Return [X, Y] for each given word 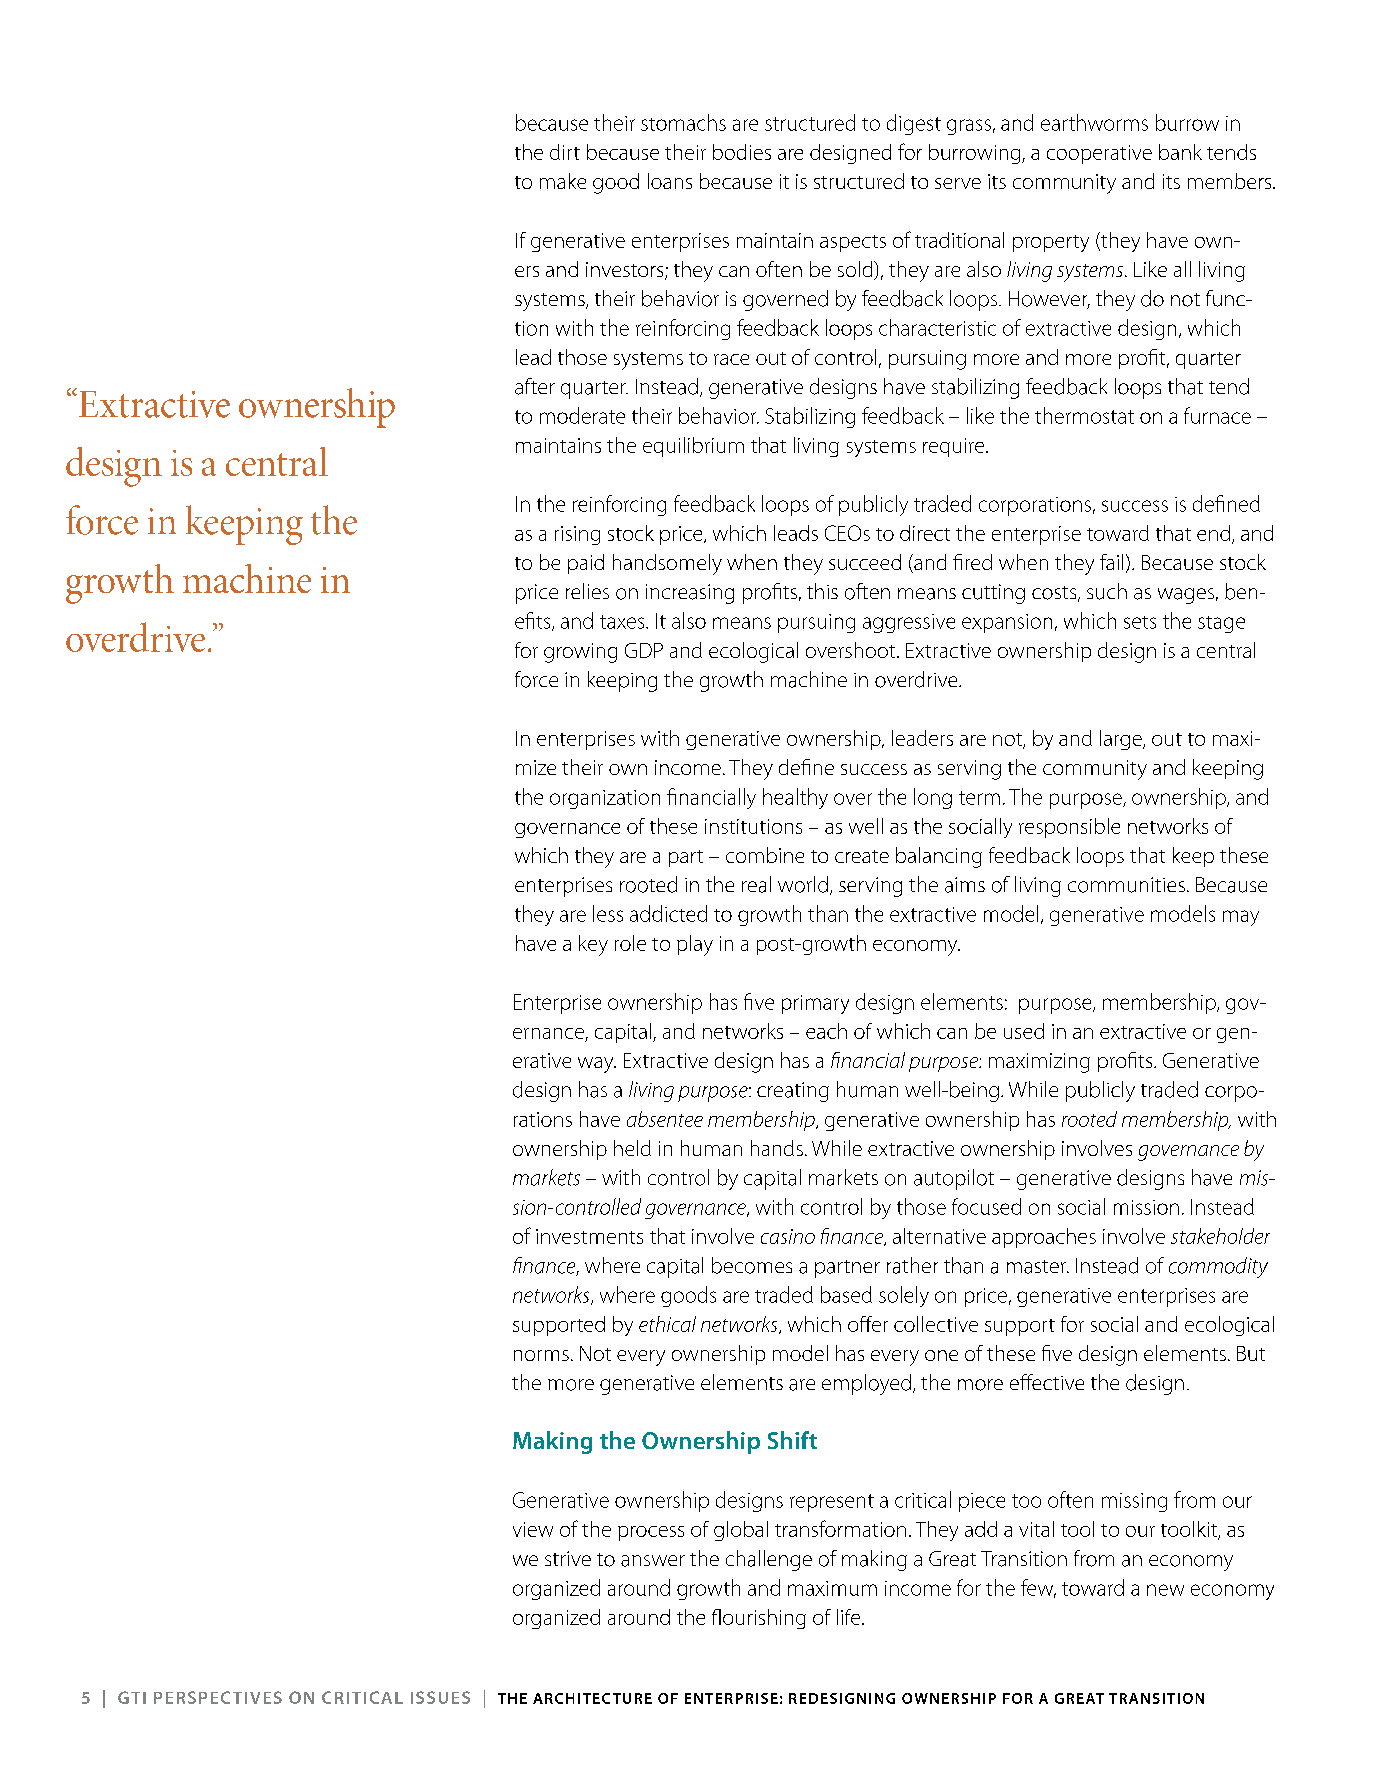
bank [1180, 152]
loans [670, 181]
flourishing [759, 1619]
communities [1126, 885]
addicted [668, 913]
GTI [132, 1697]
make [563, 181]
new [1165, 1590]
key [593, 945]
